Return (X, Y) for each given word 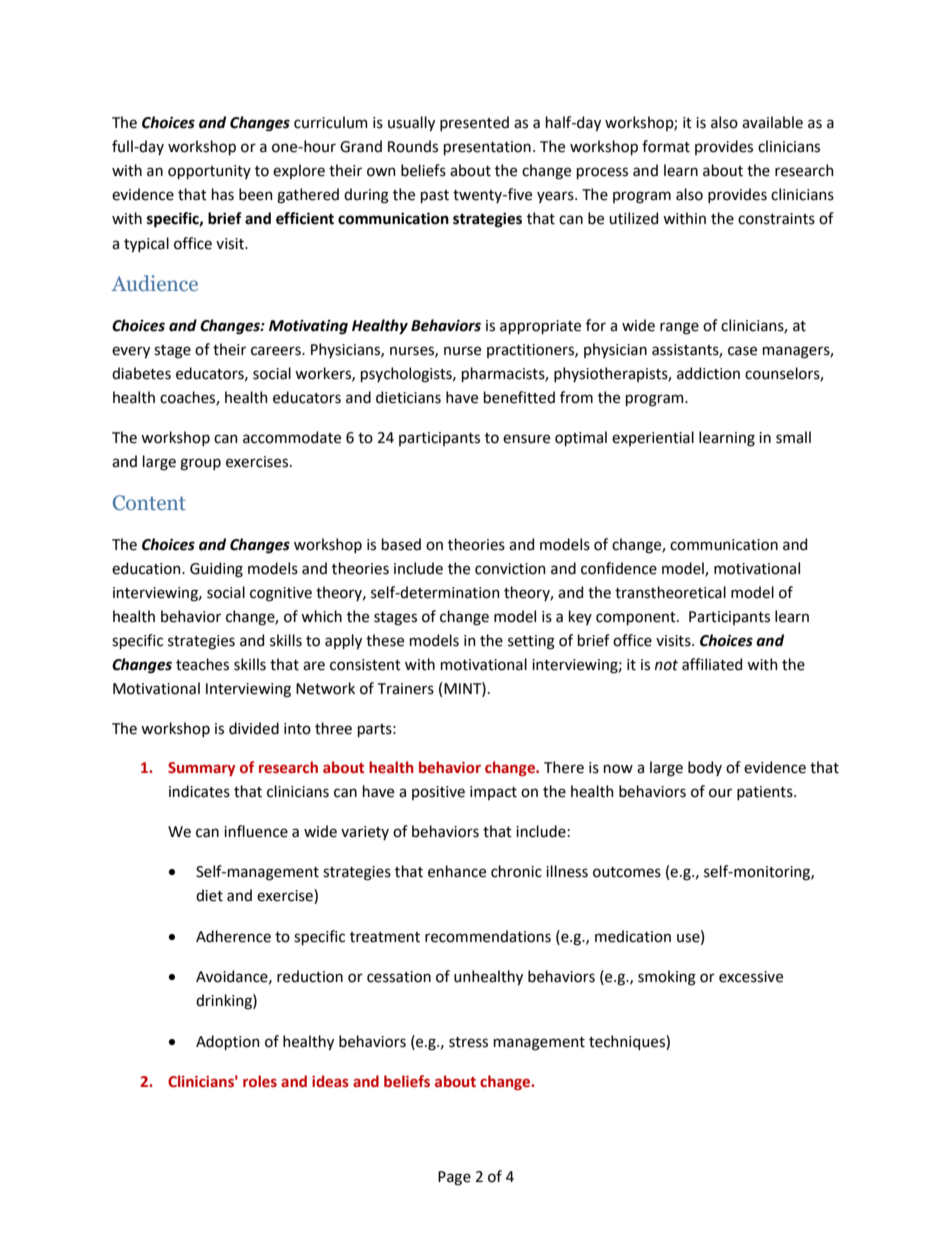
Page (454, 1178)
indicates (199, 791)
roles (260, 1081)
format (666, 146)
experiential (653, 438)
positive (438, 793)
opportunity (209, 172)
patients (766, 793)
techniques (628, 1042)
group (200, 464)
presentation (487, 148)
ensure (526, 439)
